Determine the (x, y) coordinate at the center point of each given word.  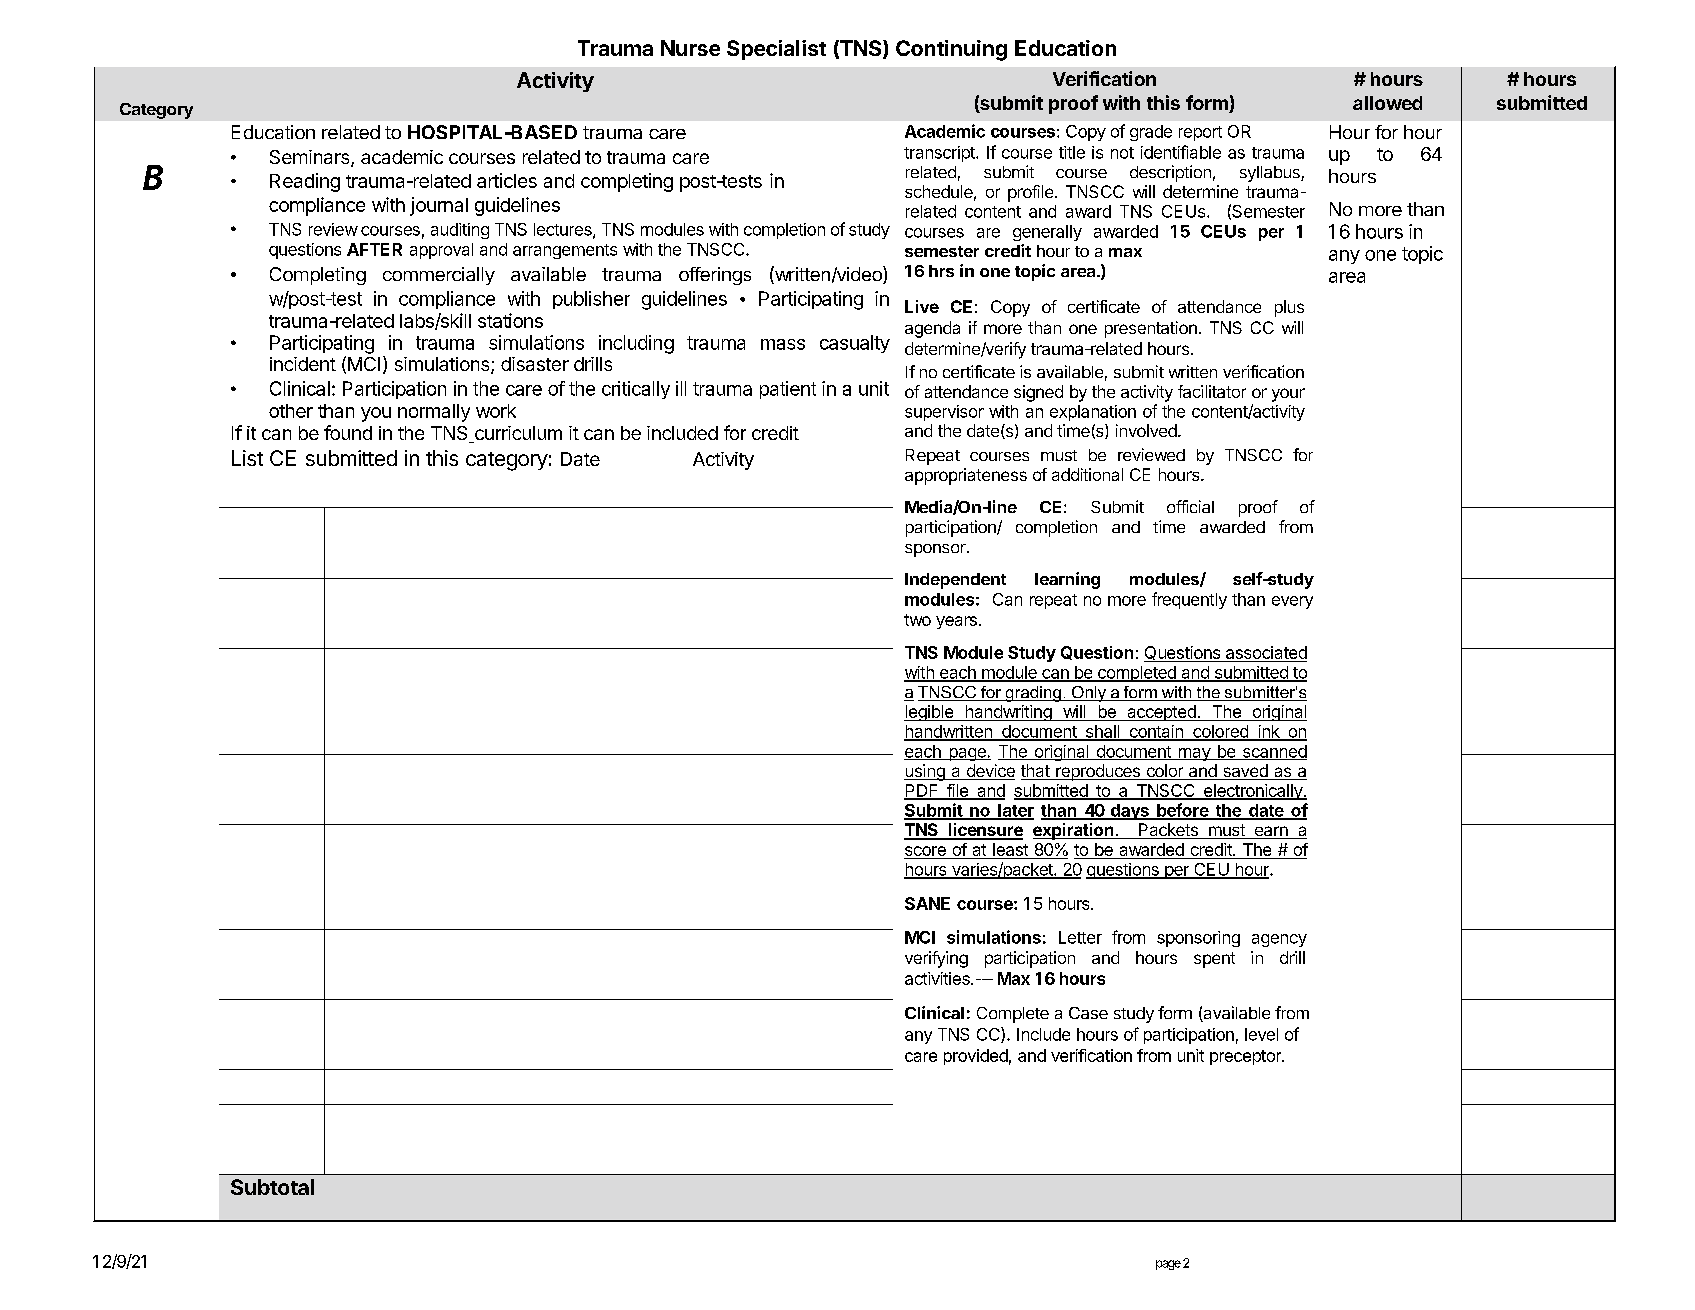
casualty (855, 344)
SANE (927, 903)
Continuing (951, 50)
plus (1289, 308)
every (1292, 602)
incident (303, 364)
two (917, 620)
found (348, 432)
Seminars (311, 158)
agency (1279, 940)
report (1200, 133)
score (926, 852)
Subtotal (272, 1187)
